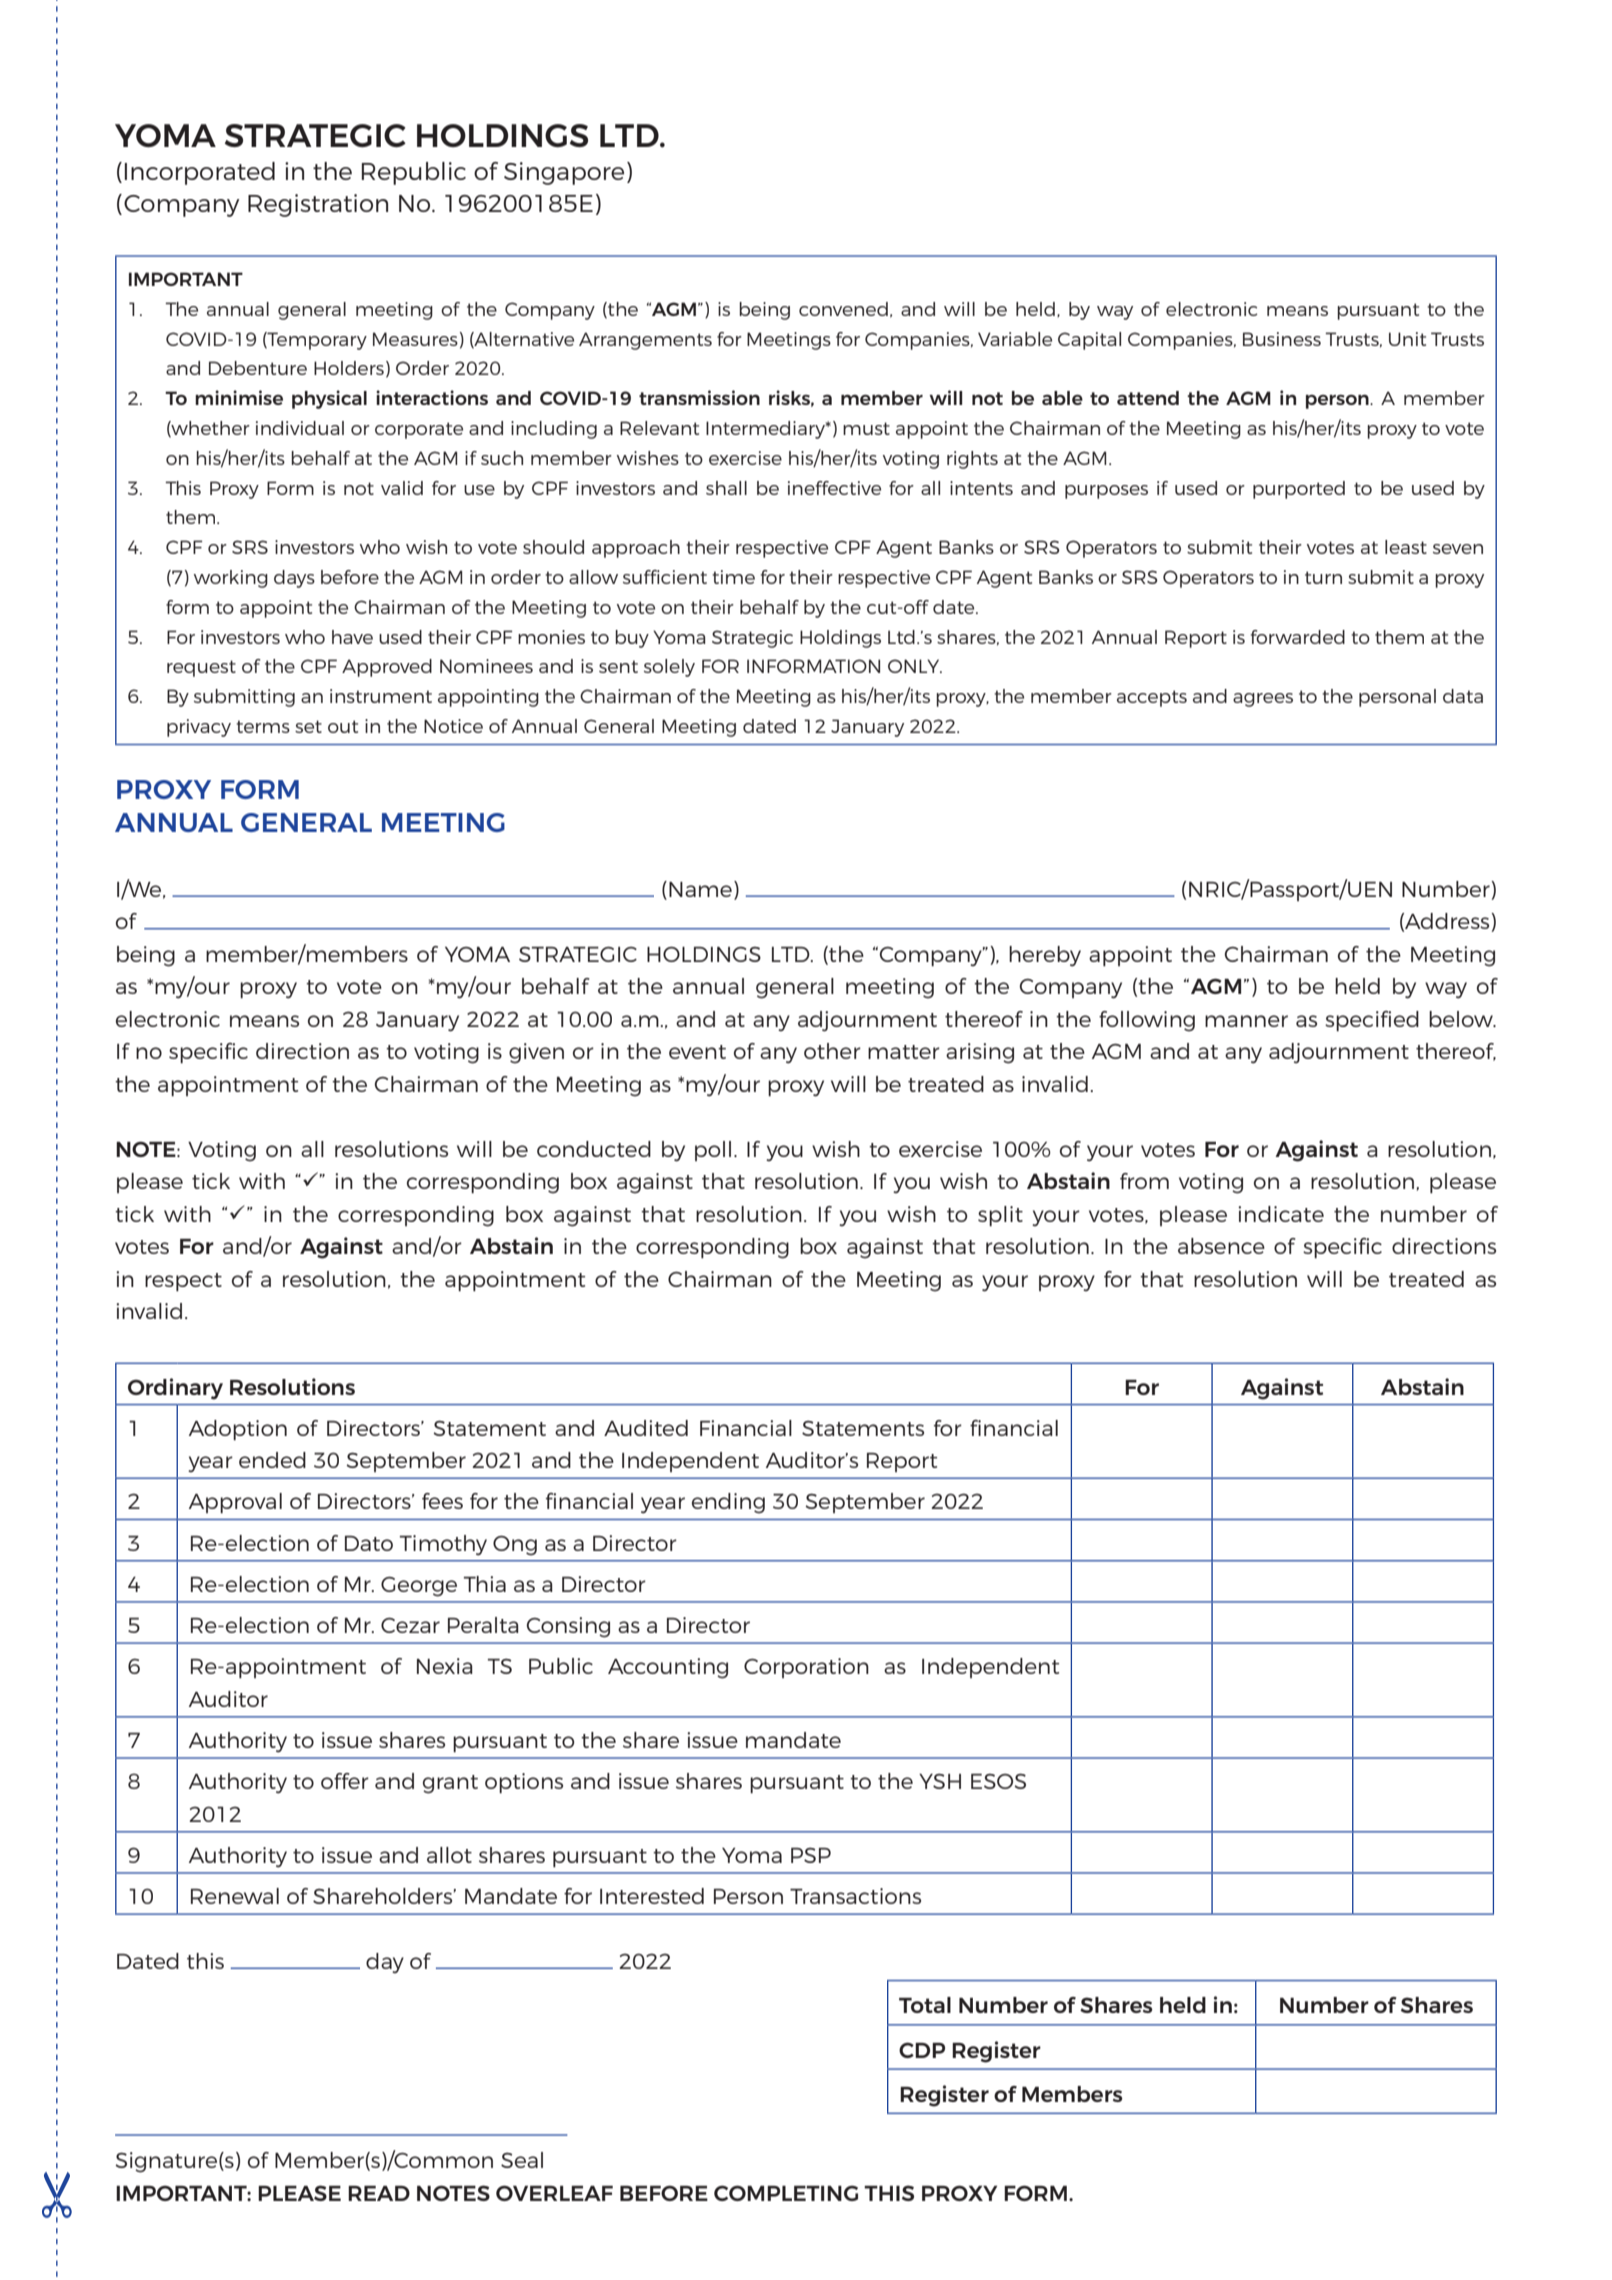 This page has height=2280, width=1612. What do you see at coordinates (318, 205) in the page?
I see `Registration` at bounding box center [318, 205].
